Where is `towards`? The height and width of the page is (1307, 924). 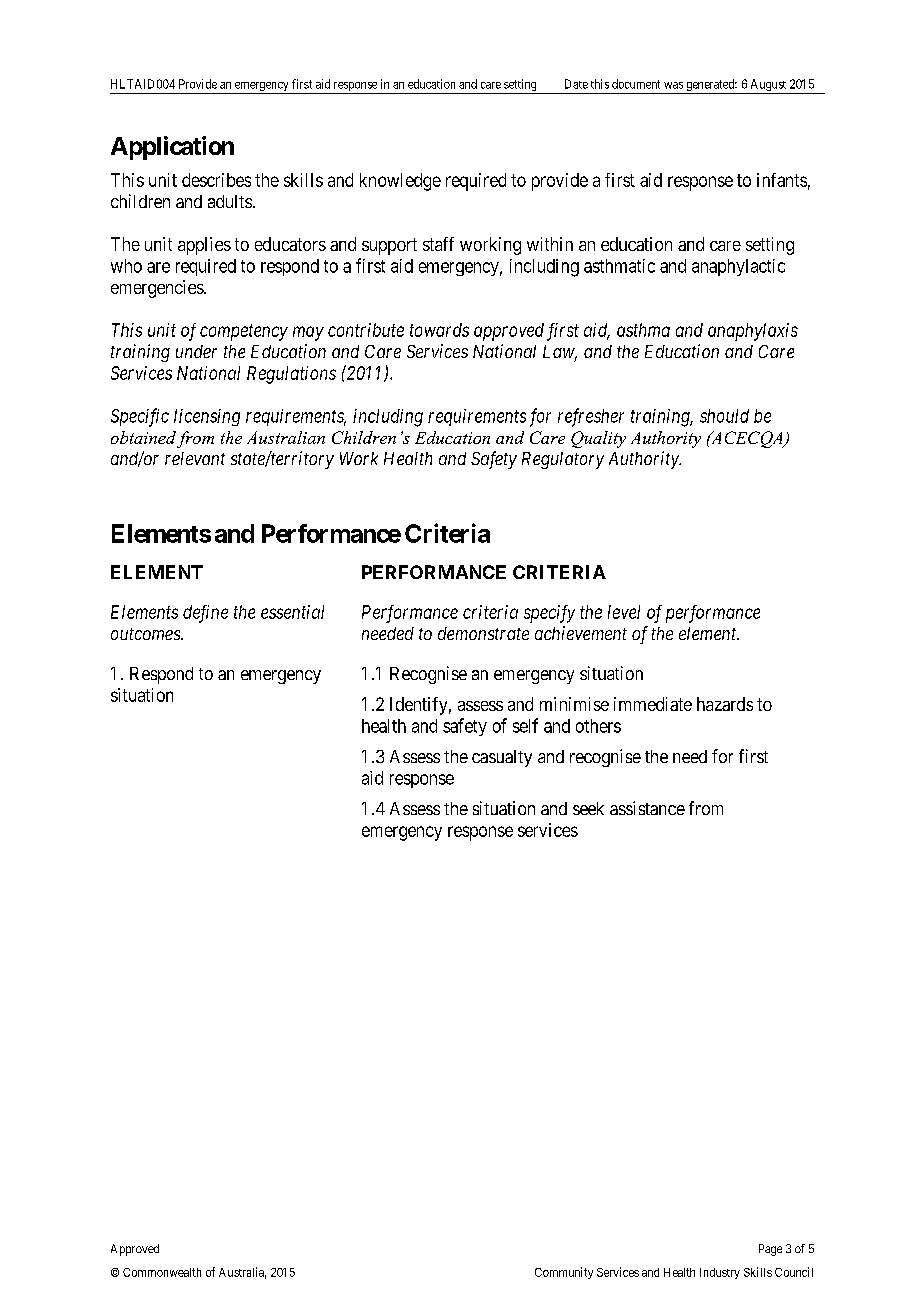
towards is located at coordinates (439, 330).
